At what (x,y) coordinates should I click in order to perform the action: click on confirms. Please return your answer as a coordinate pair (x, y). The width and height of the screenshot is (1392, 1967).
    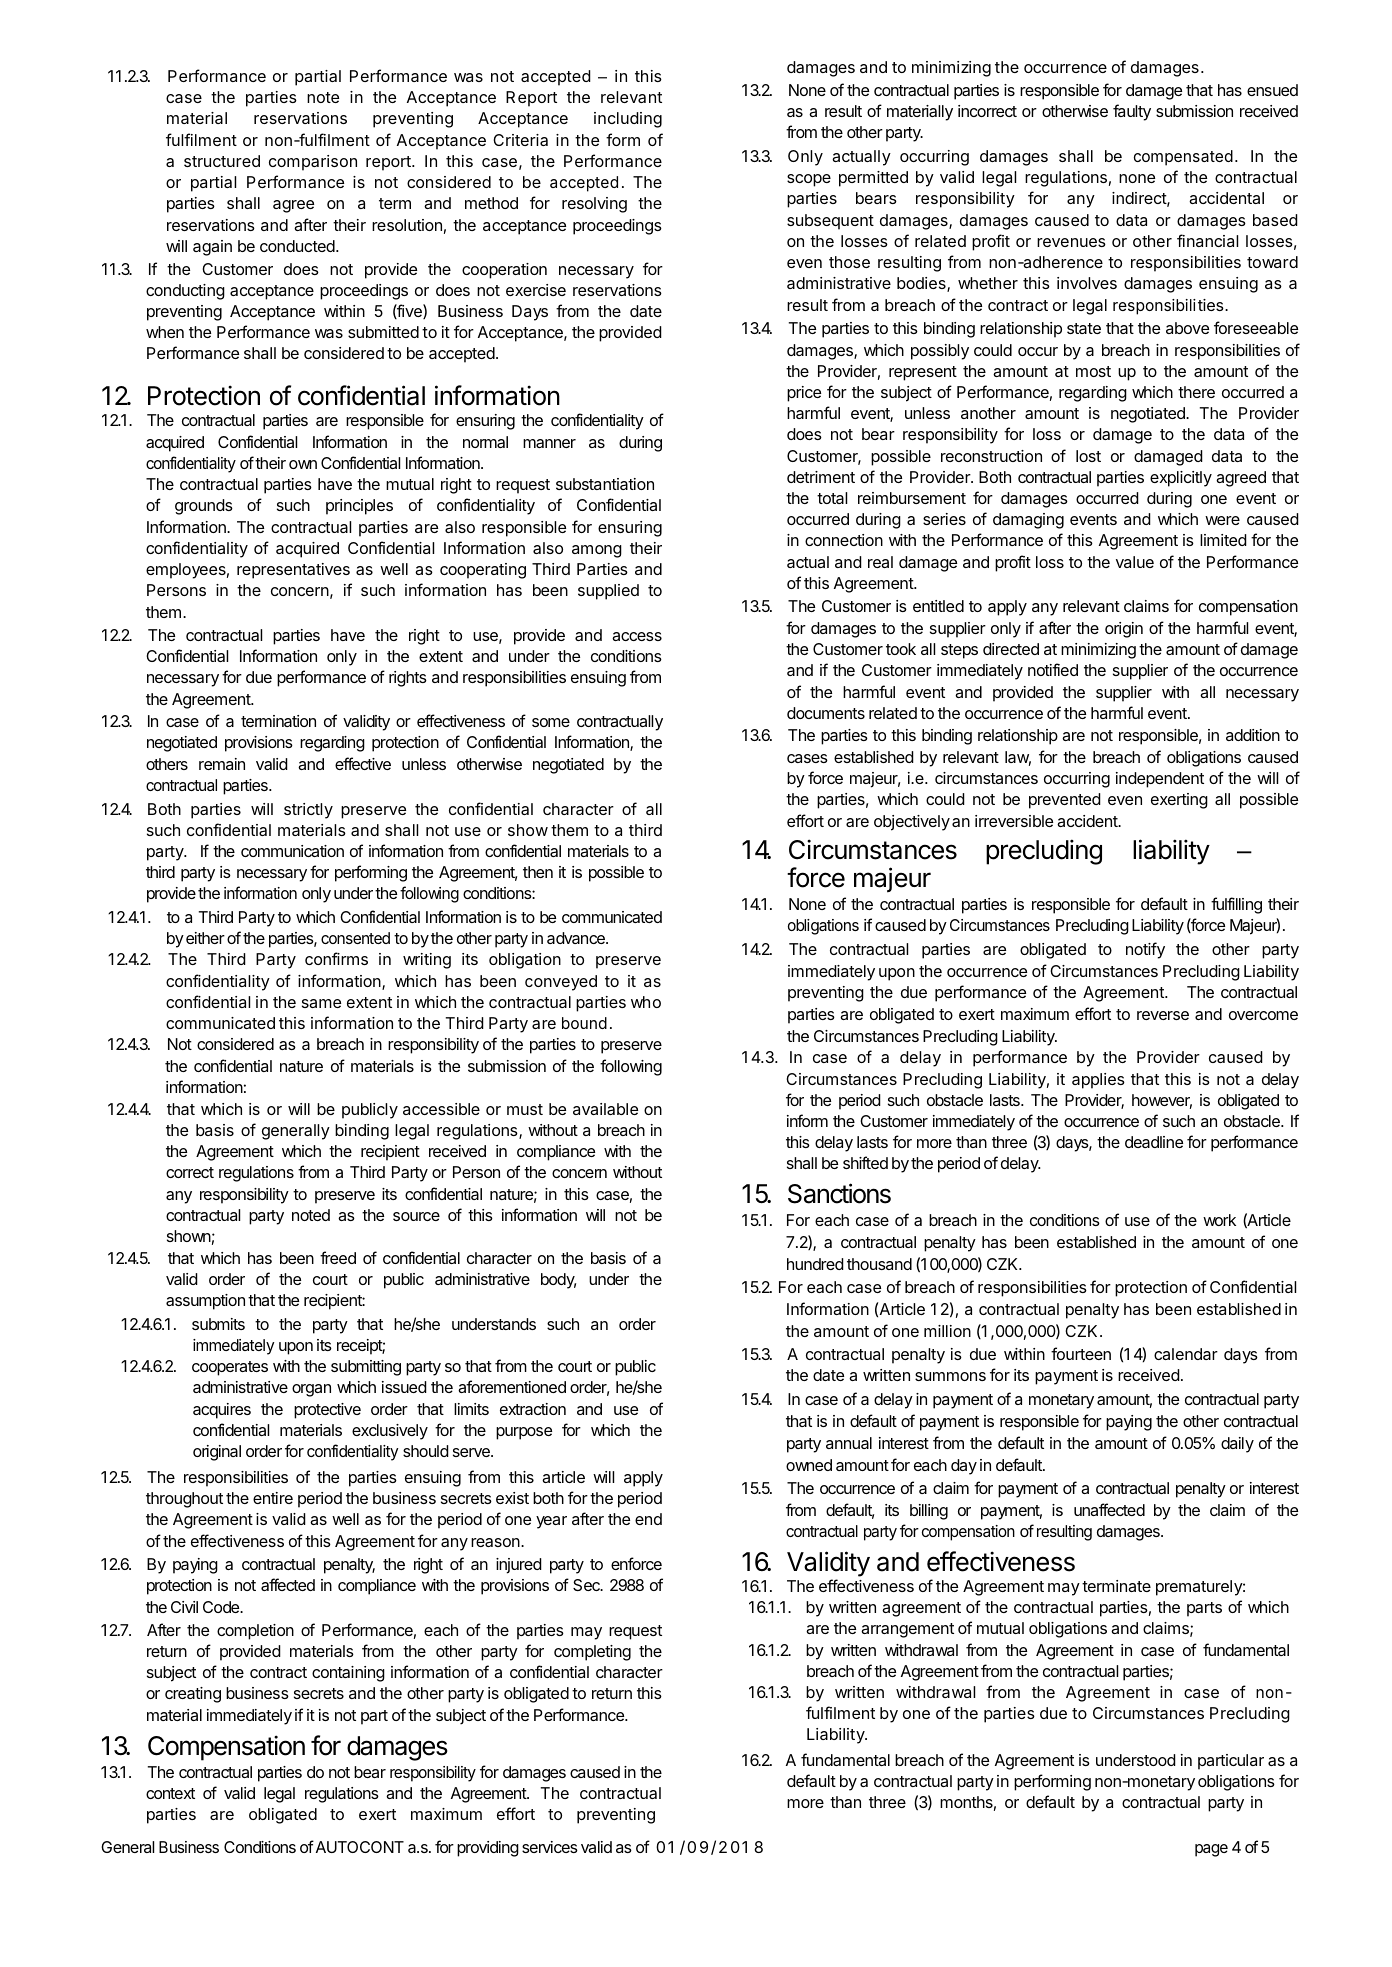
    Looking at the image, I should click on (336, 958).
